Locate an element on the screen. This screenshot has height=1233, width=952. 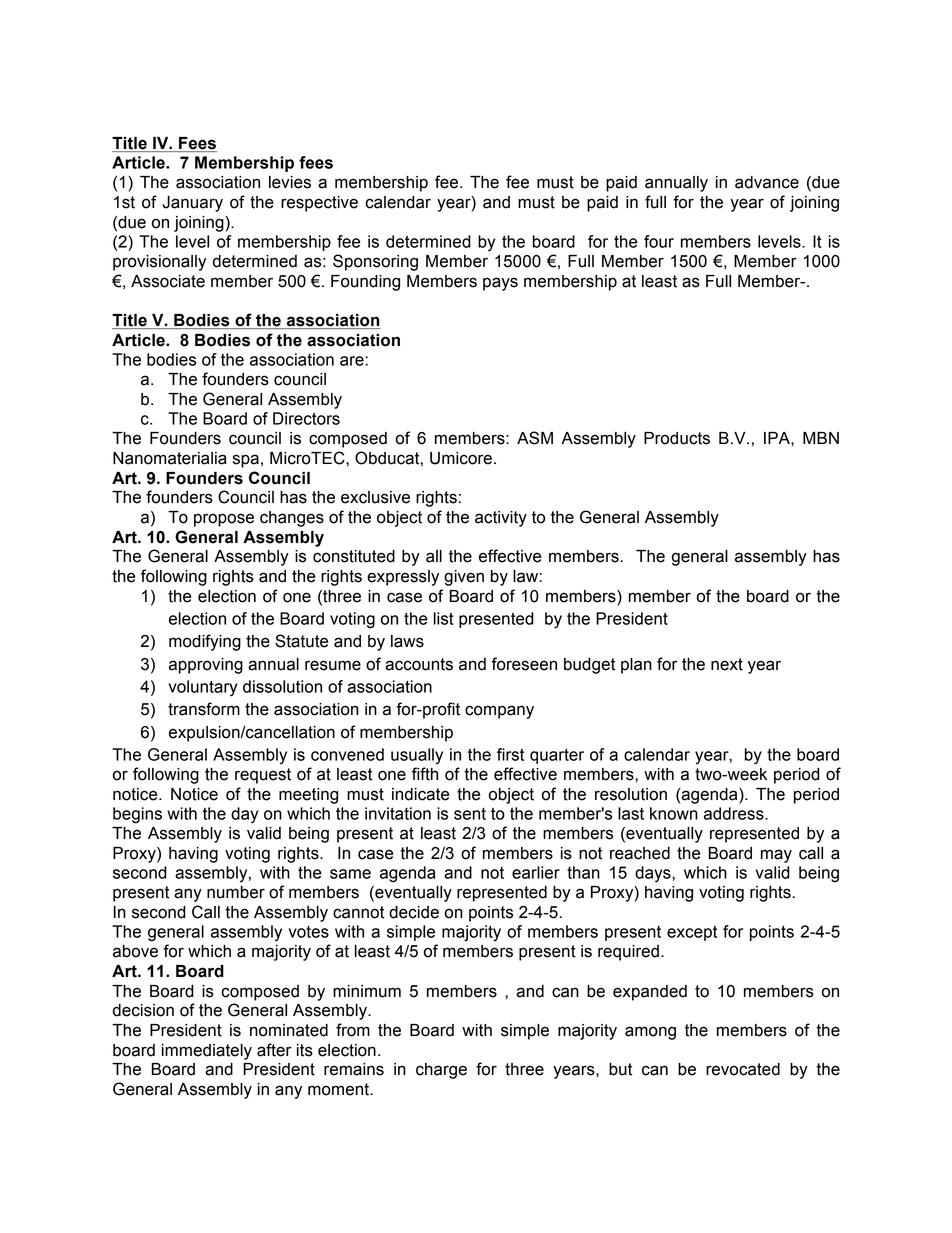
next is located at coordinates (727, 664).
